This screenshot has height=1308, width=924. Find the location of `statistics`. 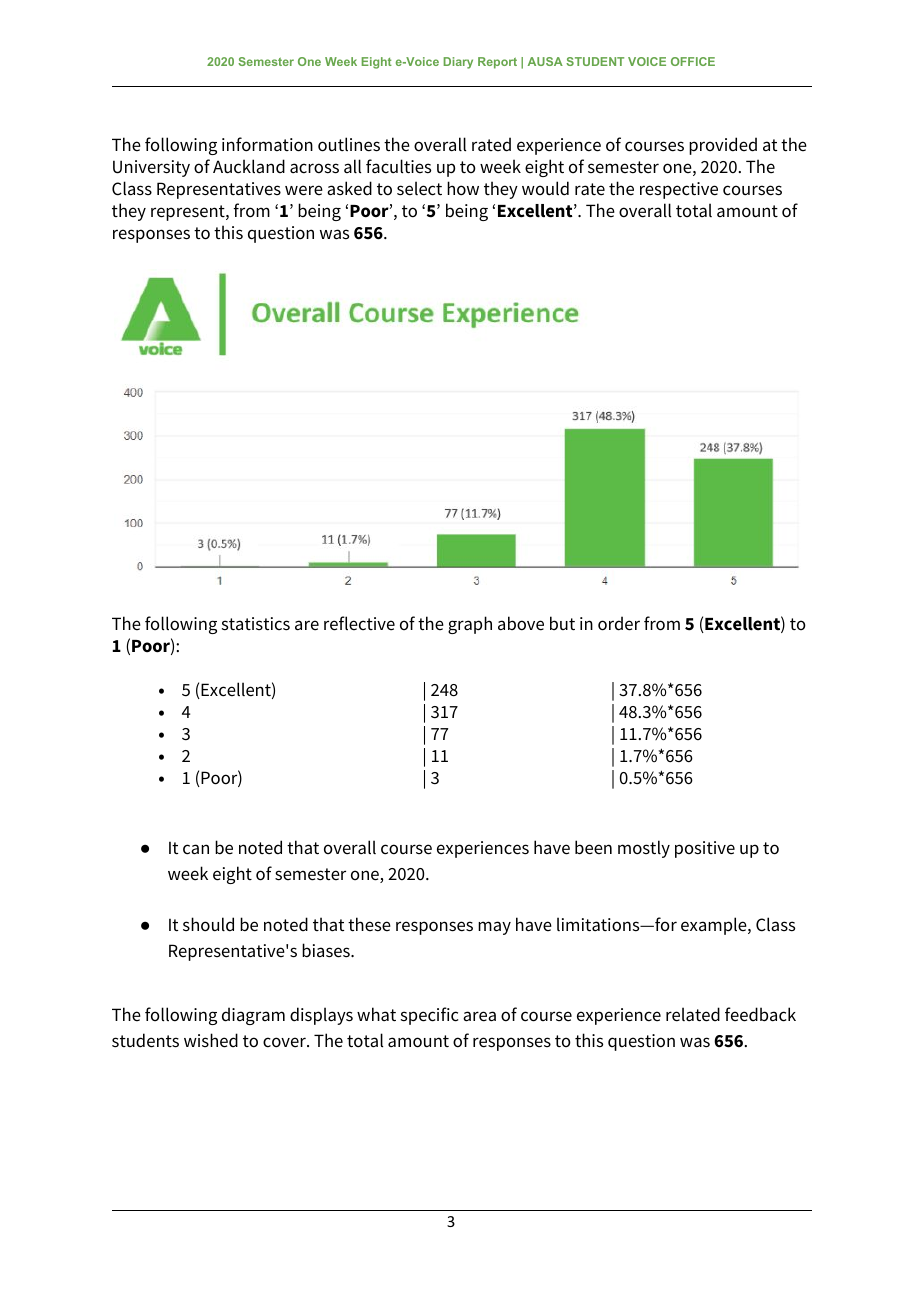

statistics is located at coordinates (256, 624).
